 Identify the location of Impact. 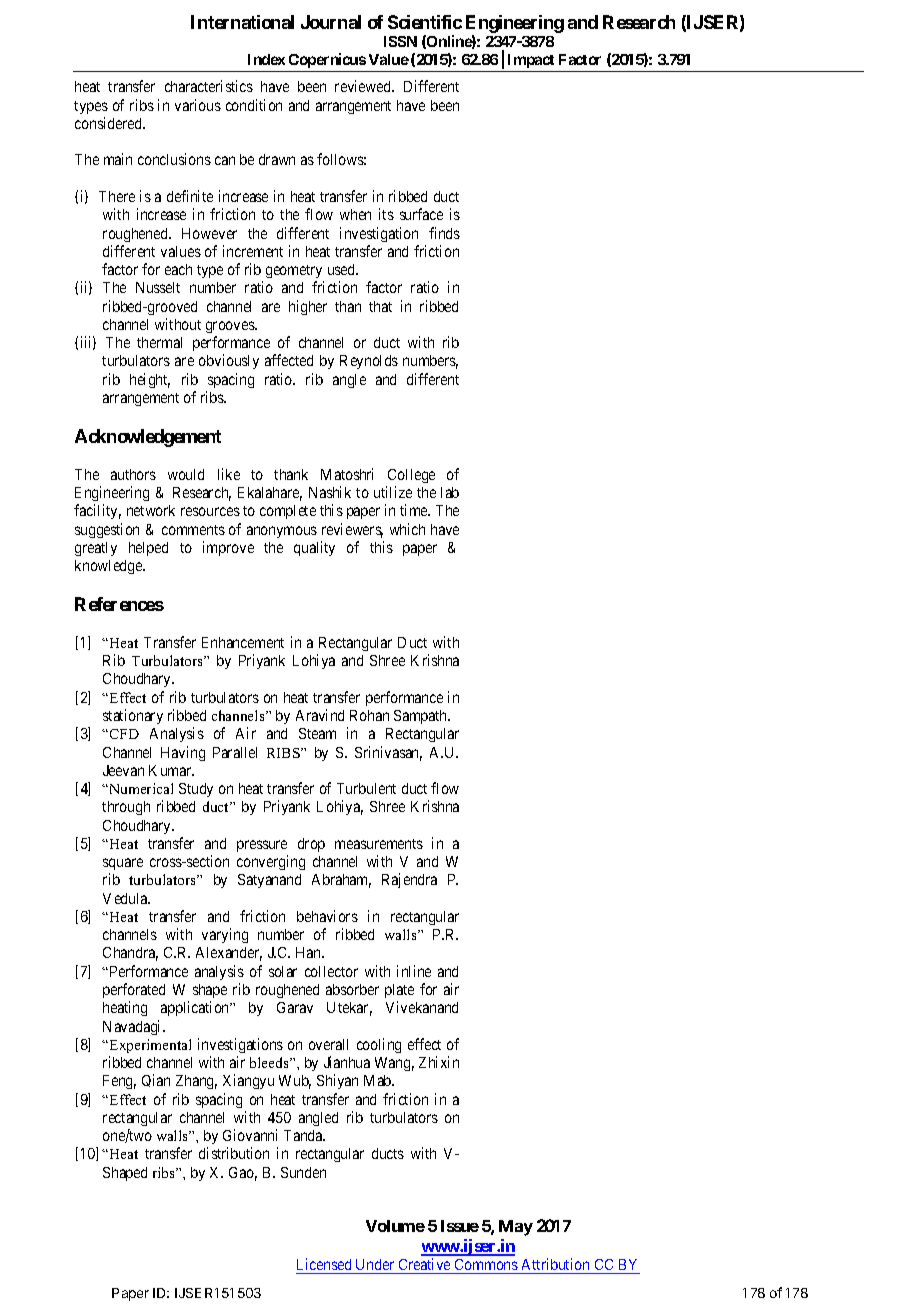
(531, 63).
